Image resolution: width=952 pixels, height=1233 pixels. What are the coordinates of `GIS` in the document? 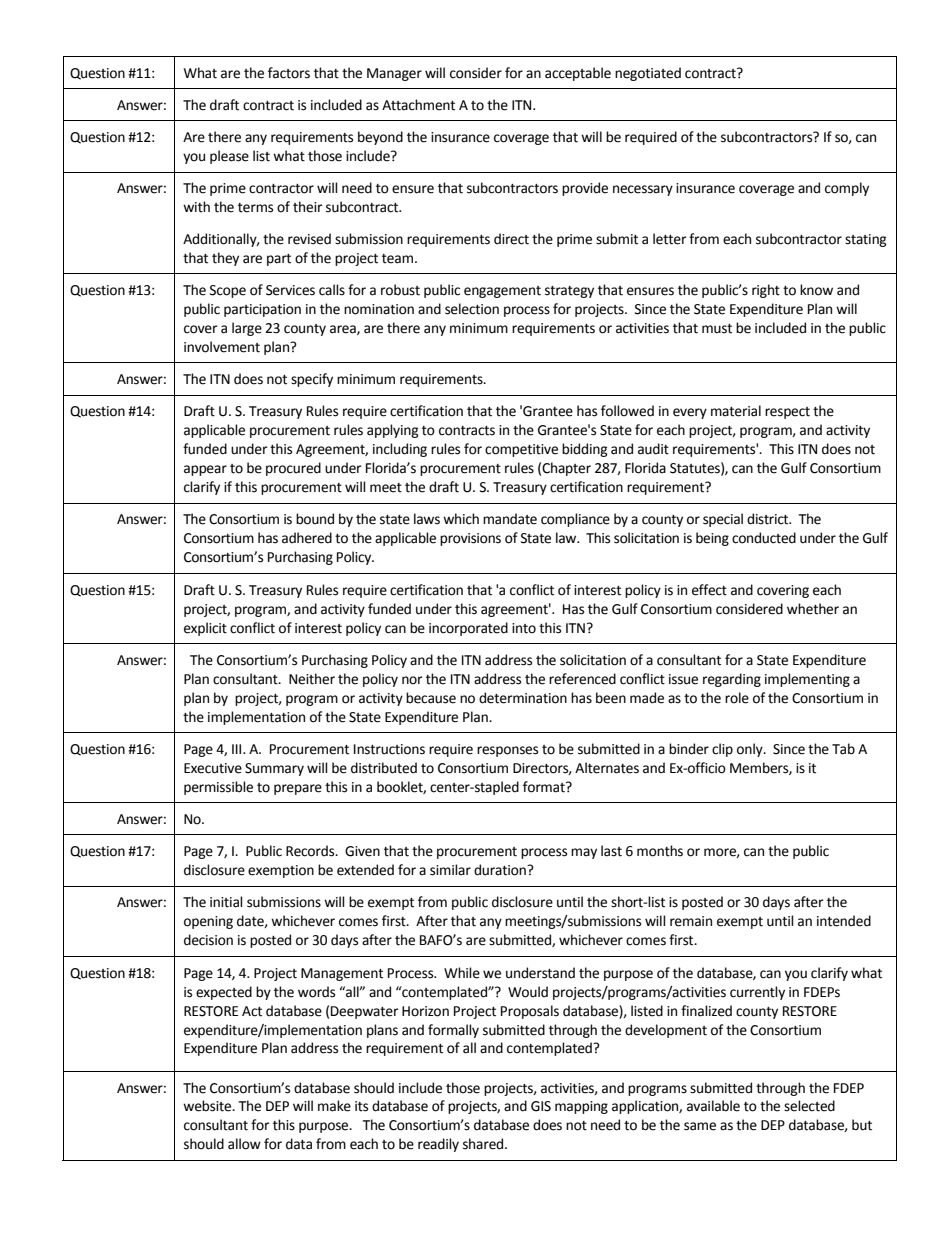 It's located at (541, 1106).
